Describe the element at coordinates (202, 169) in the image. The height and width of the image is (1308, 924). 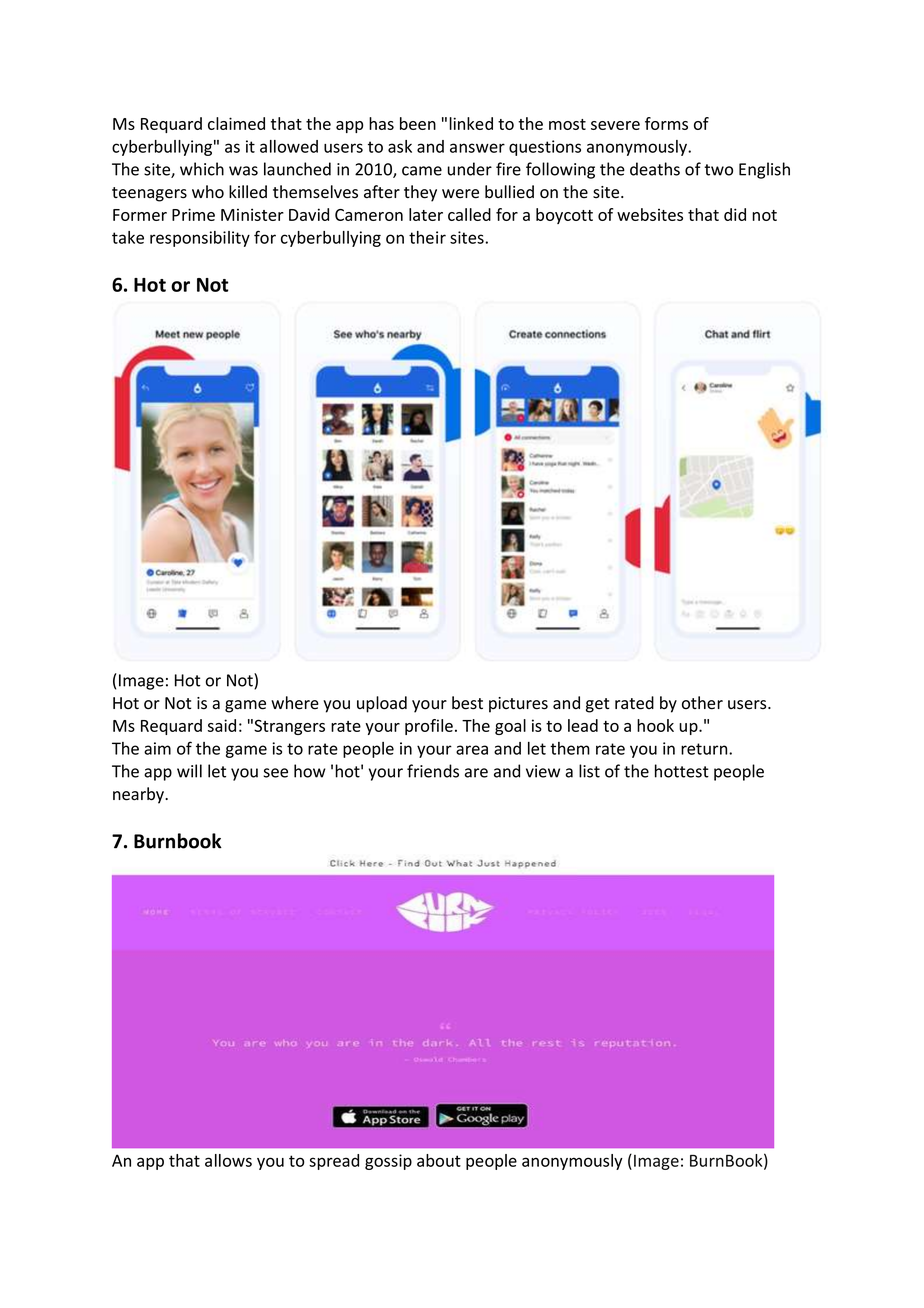
I see `which` at that location.
